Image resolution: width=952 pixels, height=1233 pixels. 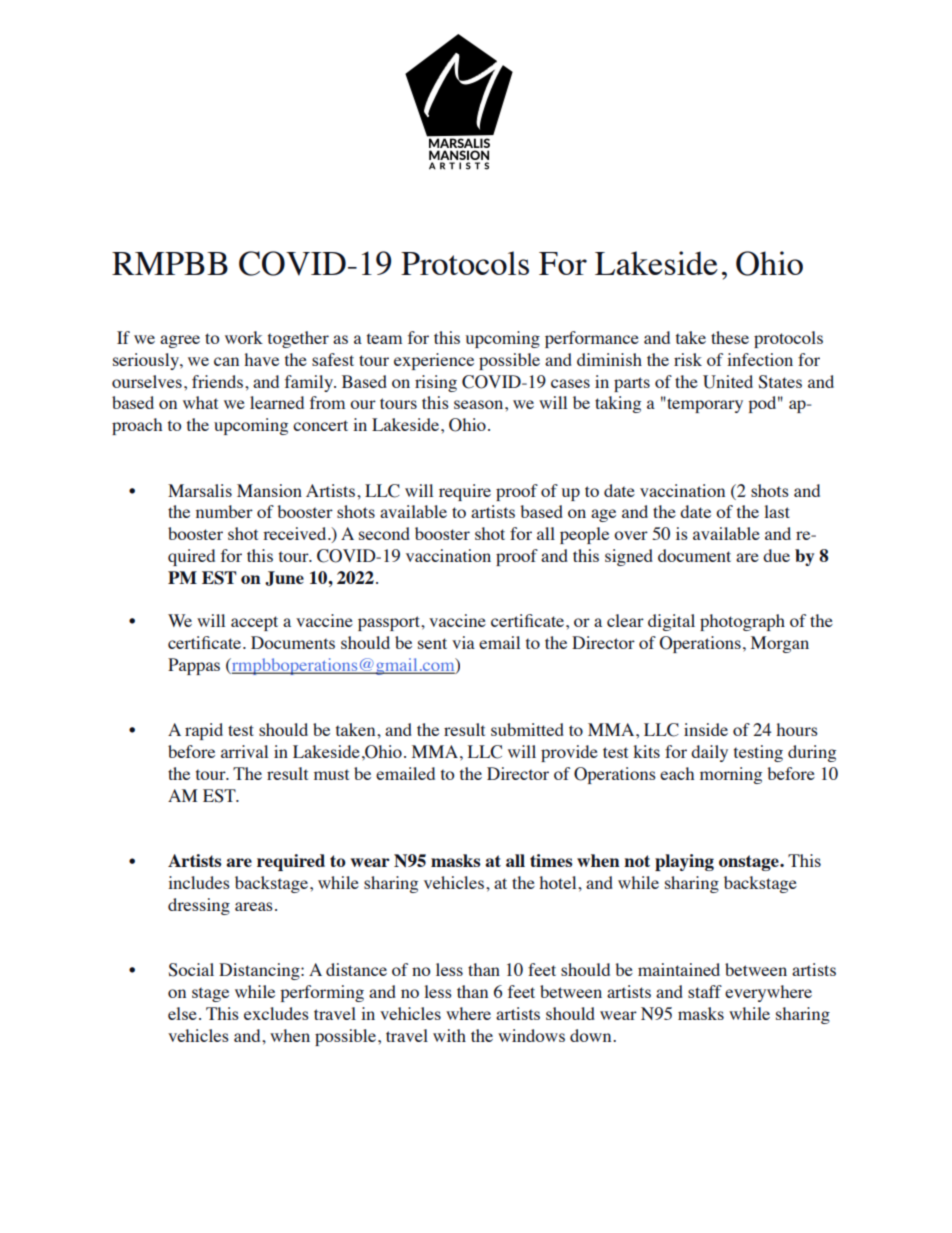 What do you see at coordinates (705, 991) in the image?
I see `staff` at bounding box center [705, 991].
